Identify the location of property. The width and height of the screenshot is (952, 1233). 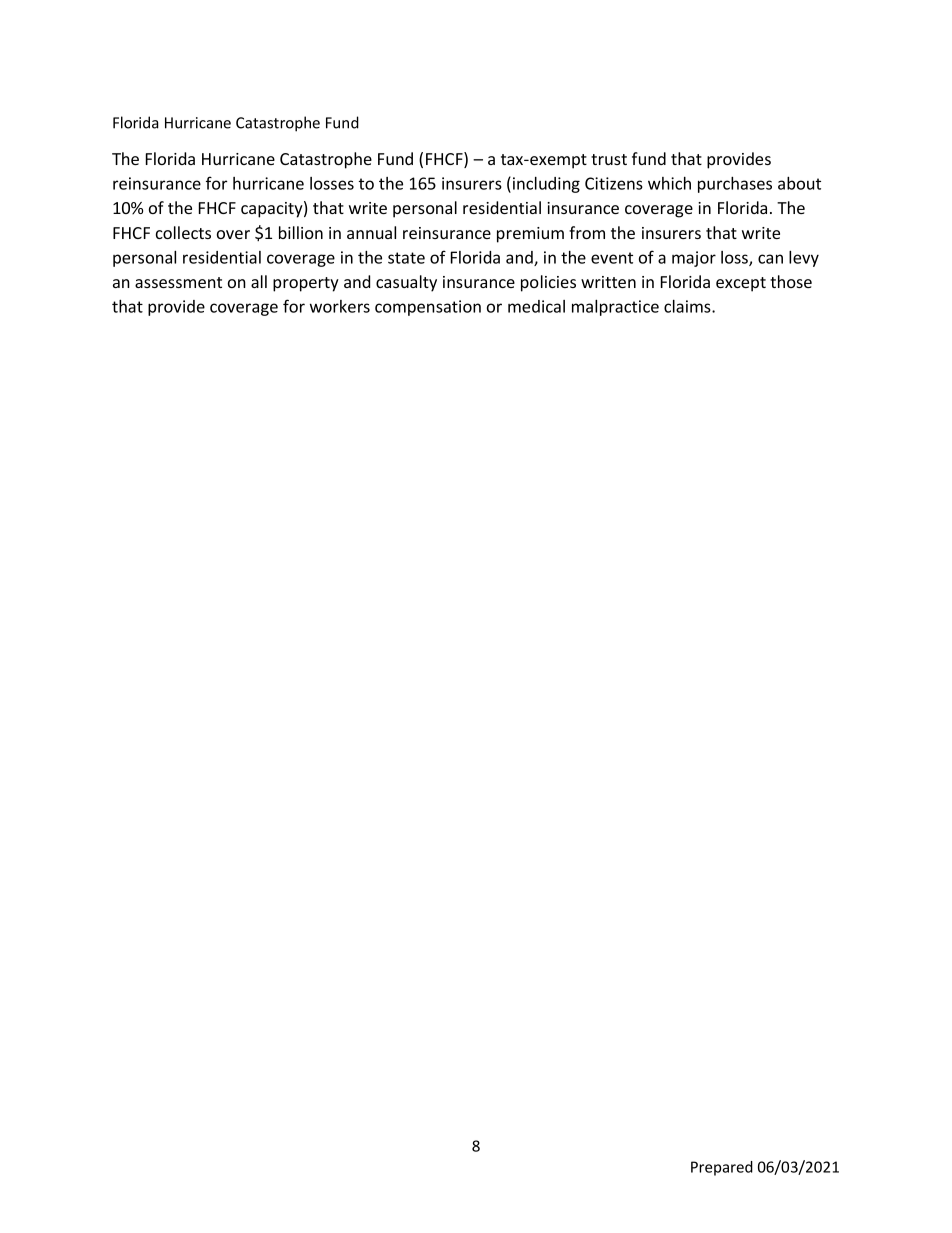
(306, 284).
